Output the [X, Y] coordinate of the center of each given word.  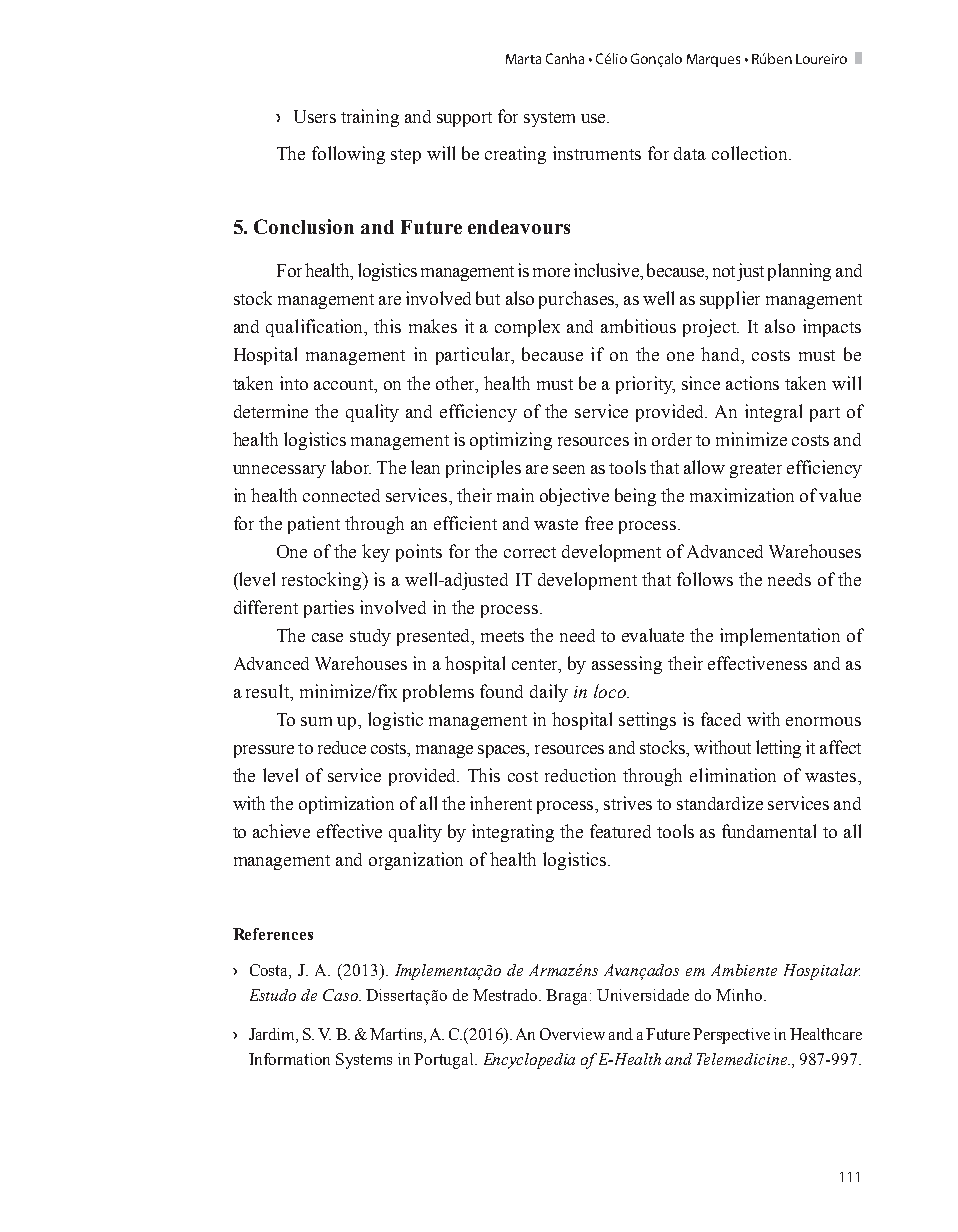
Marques [713, 60]
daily [549, 693]
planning [799, 272]
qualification [316, 328]
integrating [513, 833]
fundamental [769, 831]
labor [351, 467]
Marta [523, 59]
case [327, 637]
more [551, 272]
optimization [346, 805]
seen [569, 469]
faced [721, 719]
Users [315, 116]
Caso [341, 995]
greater [756, 470]
